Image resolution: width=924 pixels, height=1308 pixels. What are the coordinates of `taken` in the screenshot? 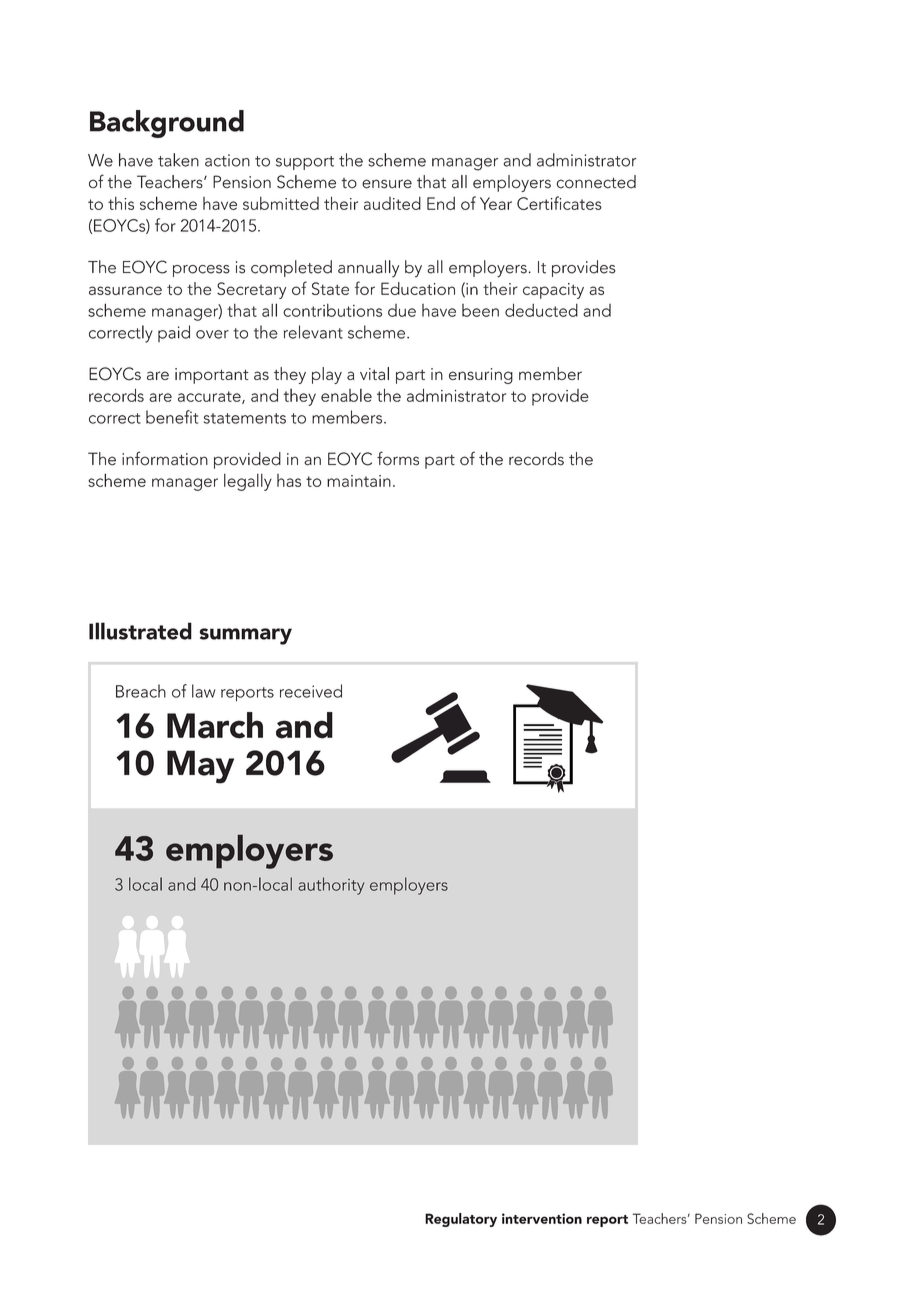 It's located at (178, 160).
